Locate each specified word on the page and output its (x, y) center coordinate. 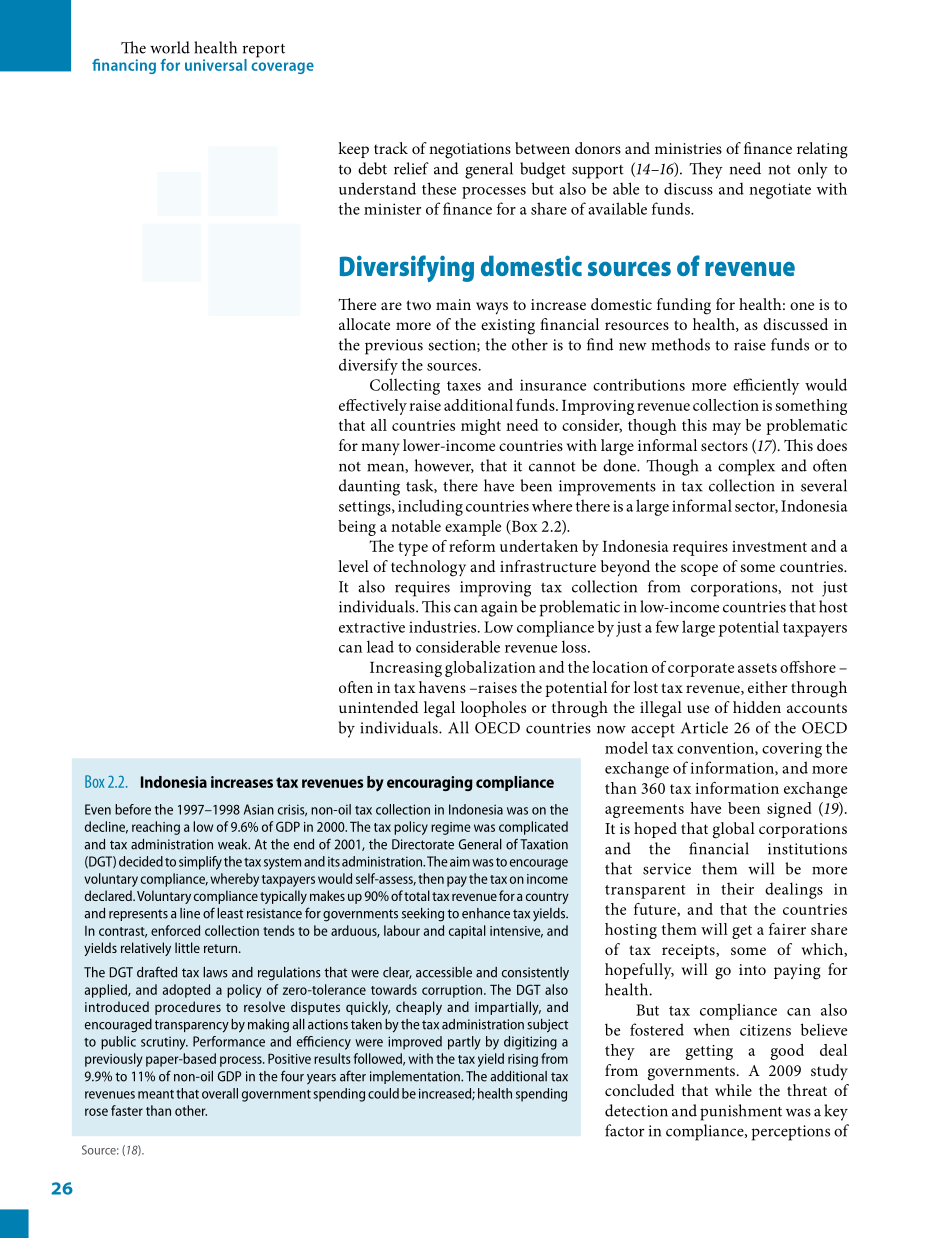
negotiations (470, 151)
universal (216, 65)
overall (220, 1093)
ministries (688, 148)
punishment (741, 1112)
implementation (416, 1077)
